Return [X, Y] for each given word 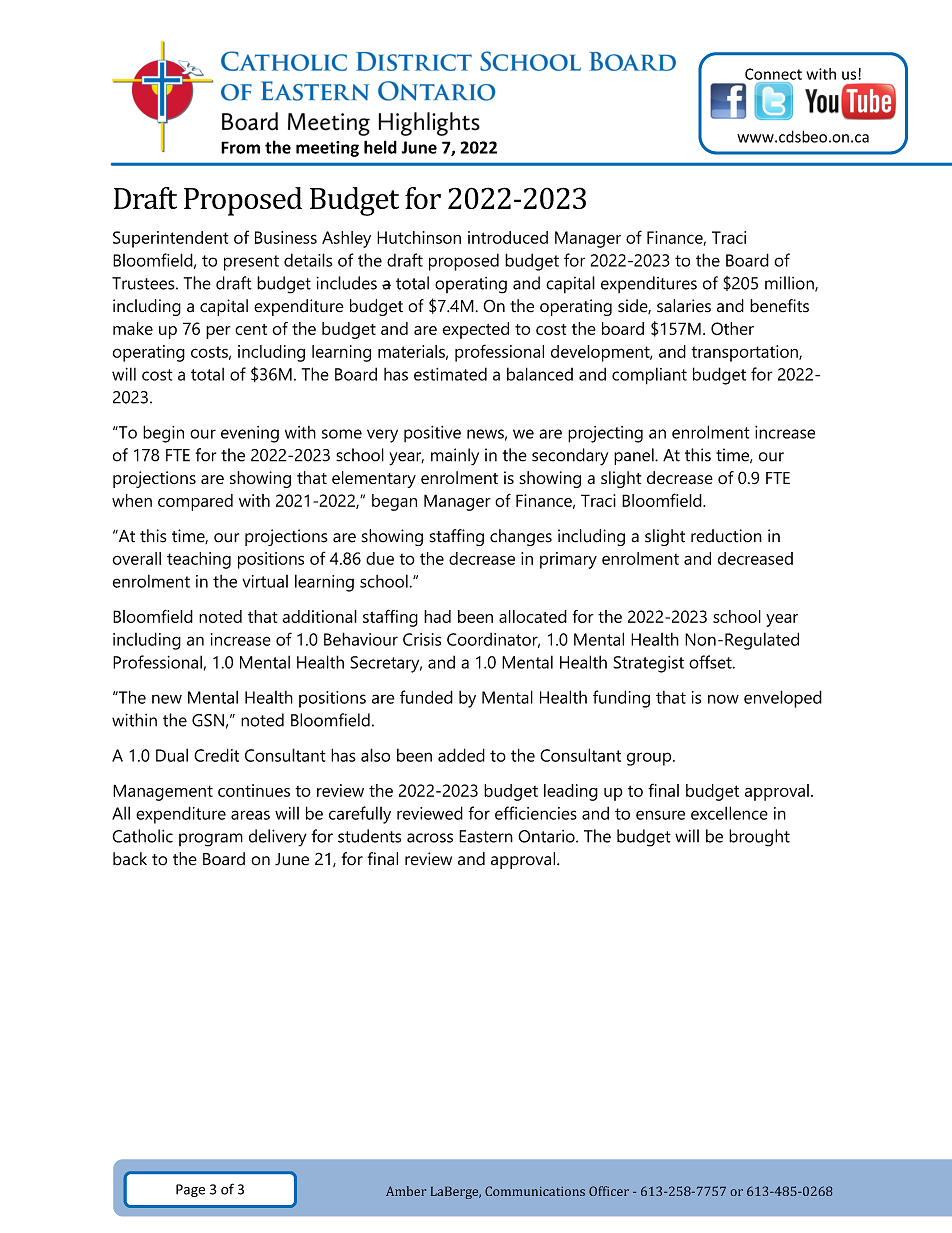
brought [759, 838]
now [723, 699]
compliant [649, 376]
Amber [406, 1191]
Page [190, 1190]
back [130, 859]
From [240, 147]
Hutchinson [419, 237]
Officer [609, 1191]
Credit [216, 755]
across [430, 838]
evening [250, 434]
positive [432, 434]
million [790, 284]
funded [426, 697]
